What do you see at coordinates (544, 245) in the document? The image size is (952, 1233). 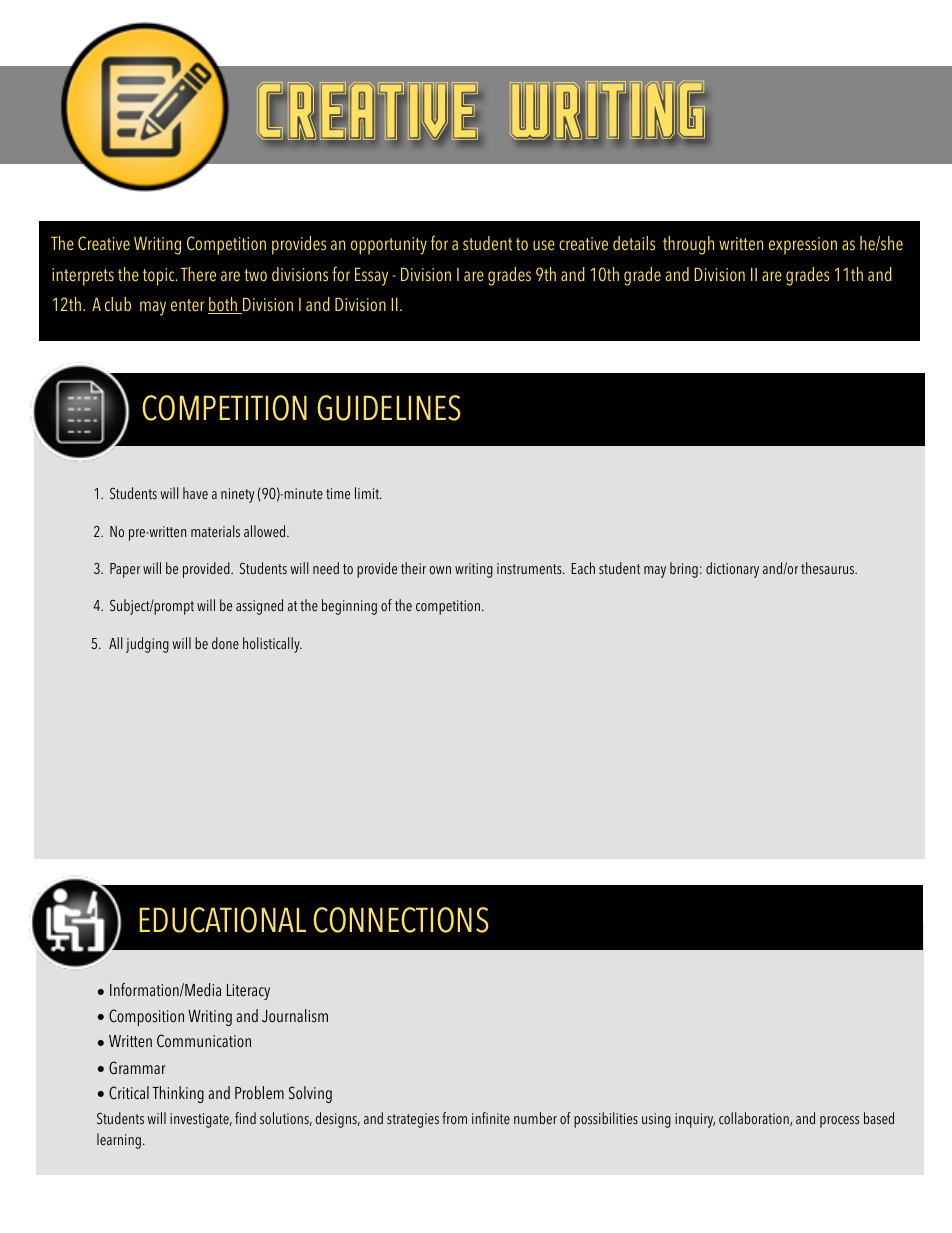 I see `use` at bounding box center [544, 245].
